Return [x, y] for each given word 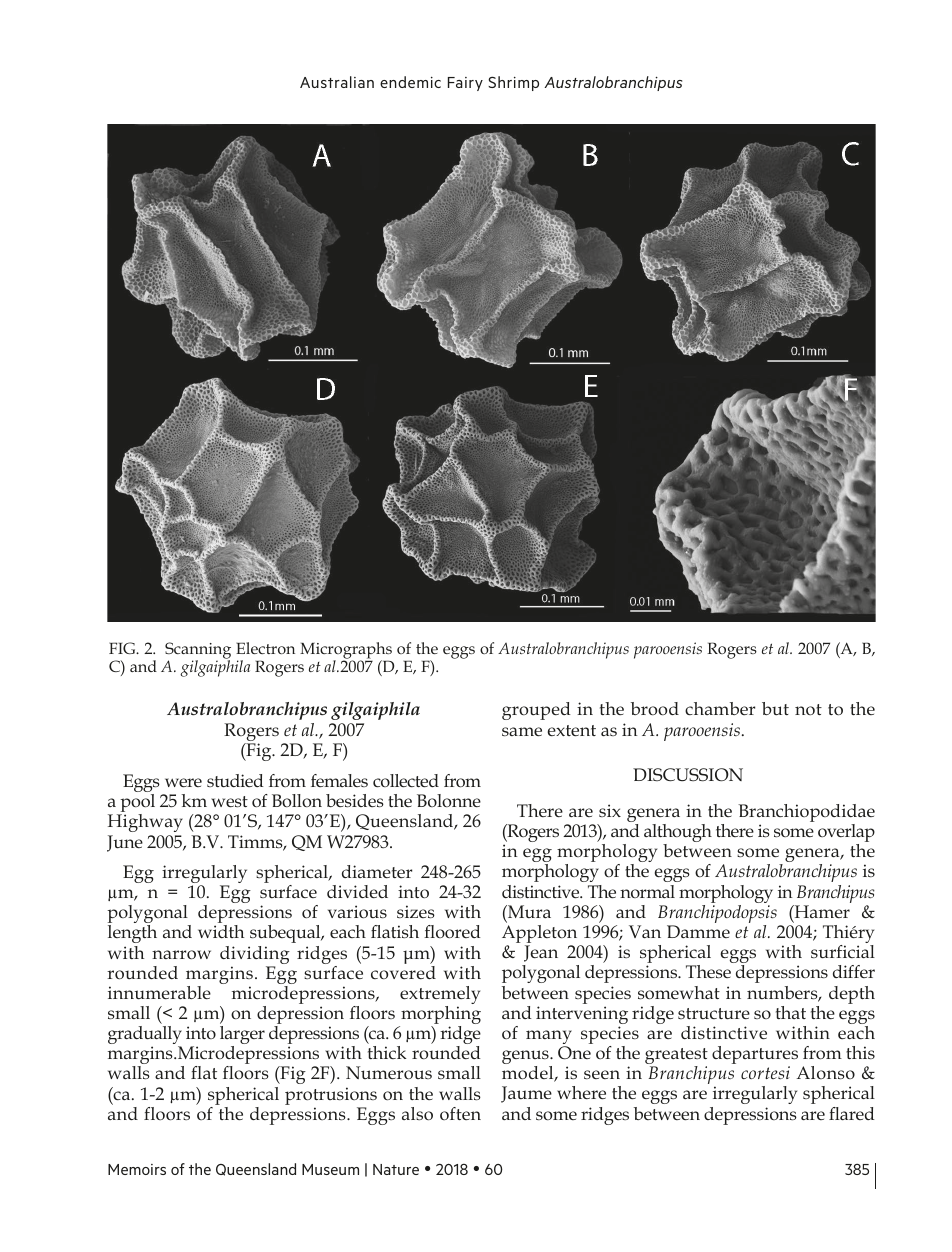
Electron [265, 648]
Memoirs [137, 1169]
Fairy [465, 84]
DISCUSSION [688, 774]
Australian [337, 82]
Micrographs [346, 652]
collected [406, 780]
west [229, 801]
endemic [410, 82]
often [460, 1113]
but [775, 708]
